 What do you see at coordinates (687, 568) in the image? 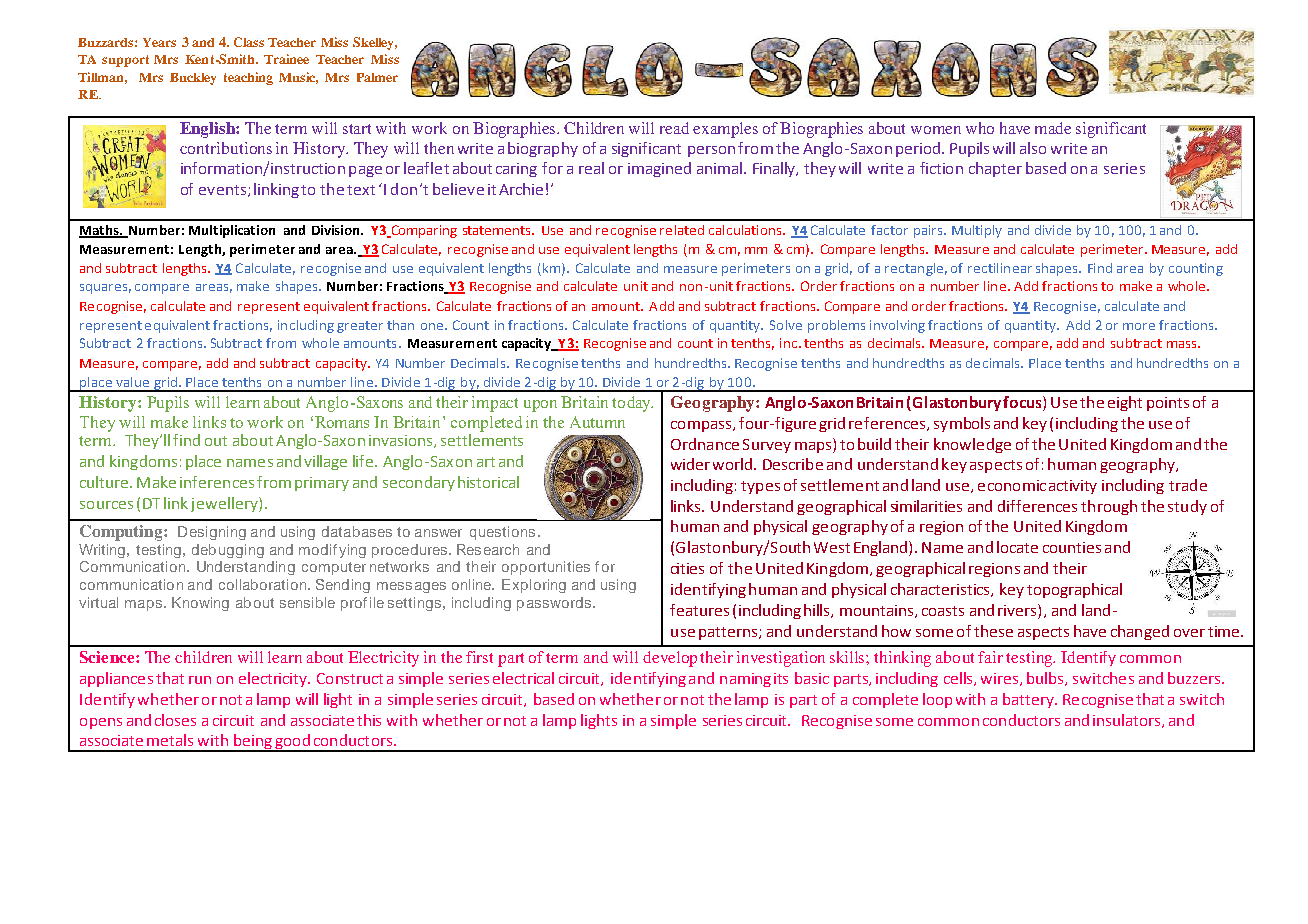
I see `cities` at bounding box center [687, 568].
